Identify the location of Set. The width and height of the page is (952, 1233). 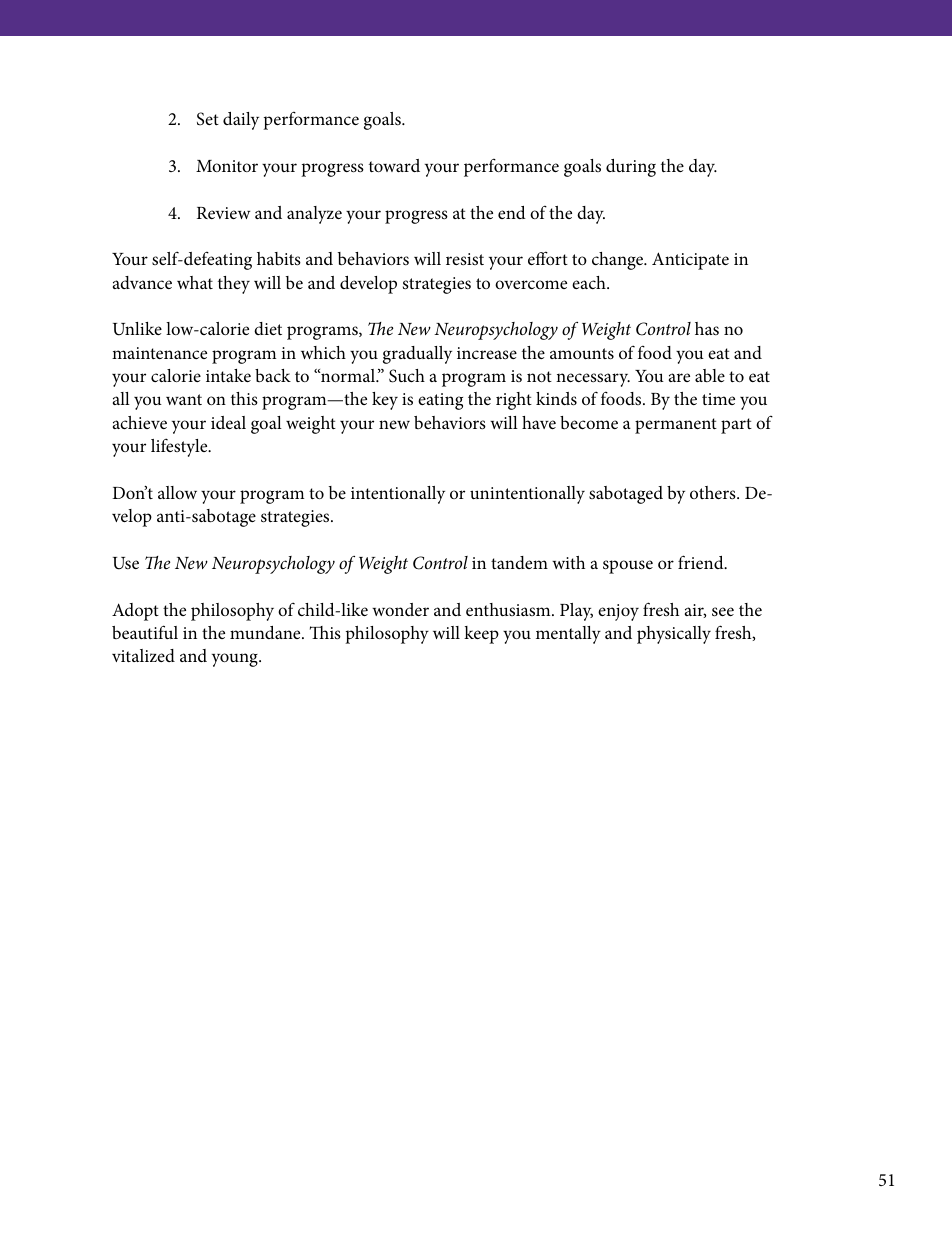
(208, 119).
